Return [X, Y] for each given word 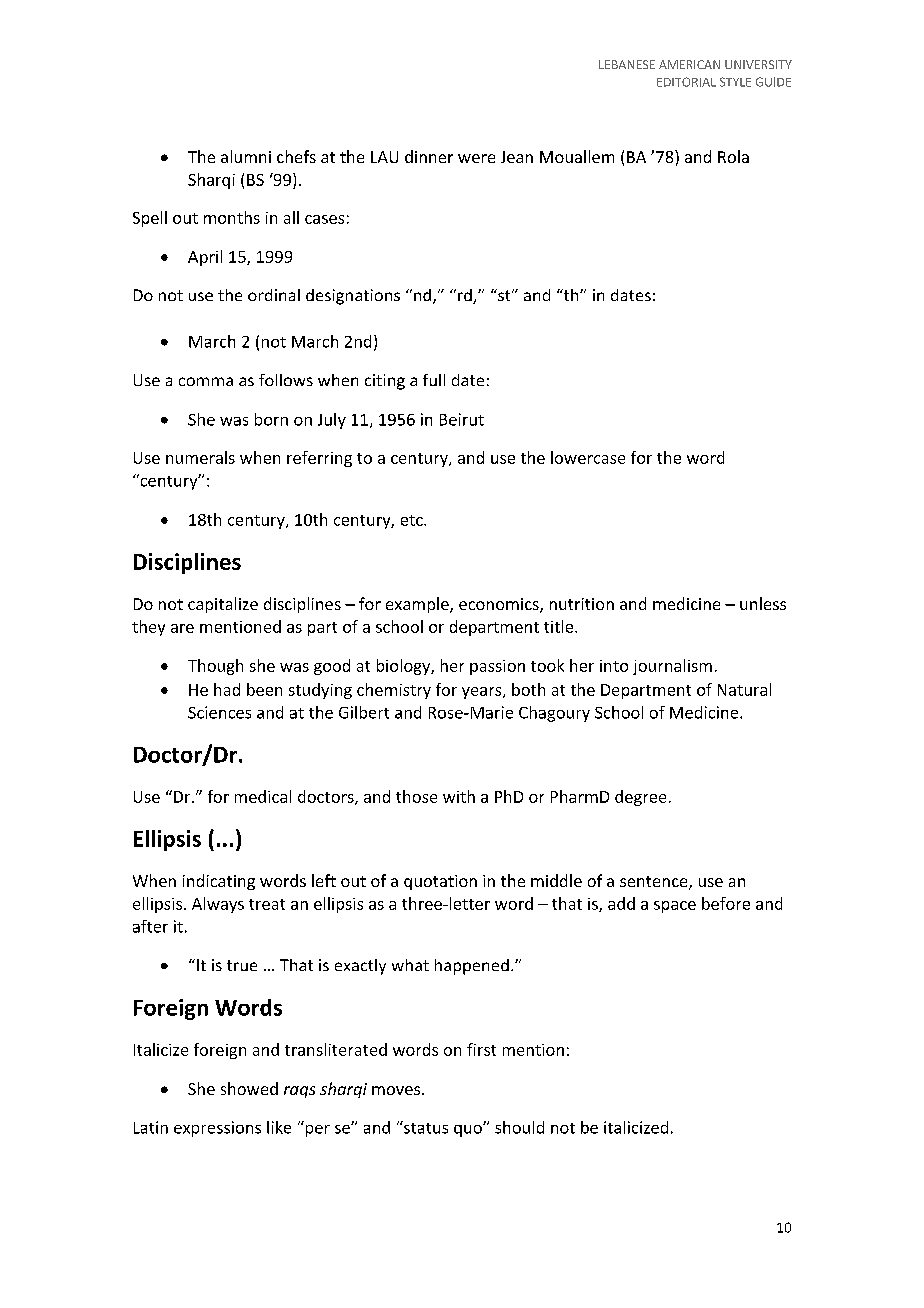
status [425, 1127]
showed [249, 1088]
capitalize [223, 605]
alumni [246, 156]
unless [763, 603]
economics [500, 605]
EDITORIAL [686, 82]
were [476, 158]
